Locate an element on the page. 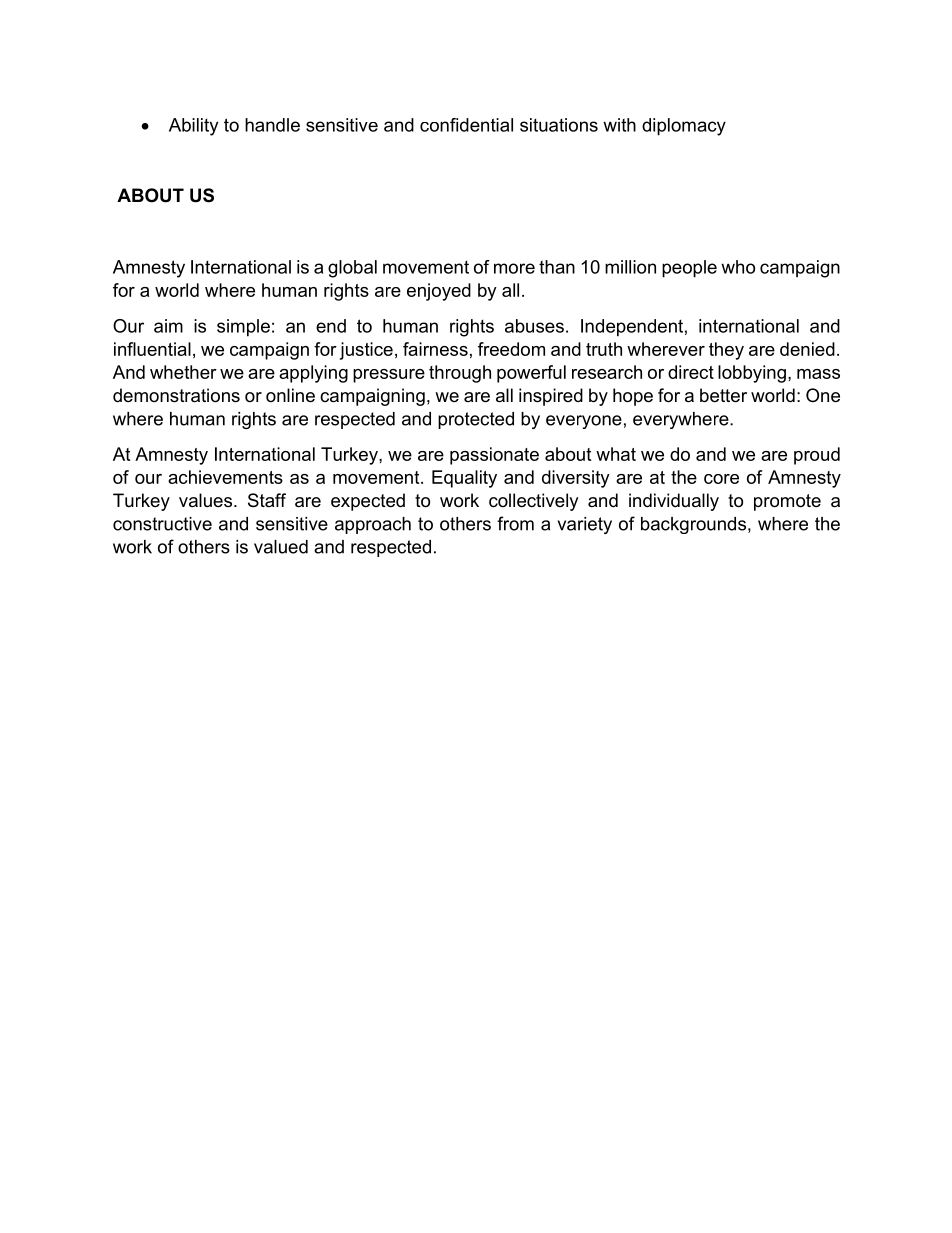 The height and width of the image is (1233, 952). demonstrations is located at coordinates (176, 395).
